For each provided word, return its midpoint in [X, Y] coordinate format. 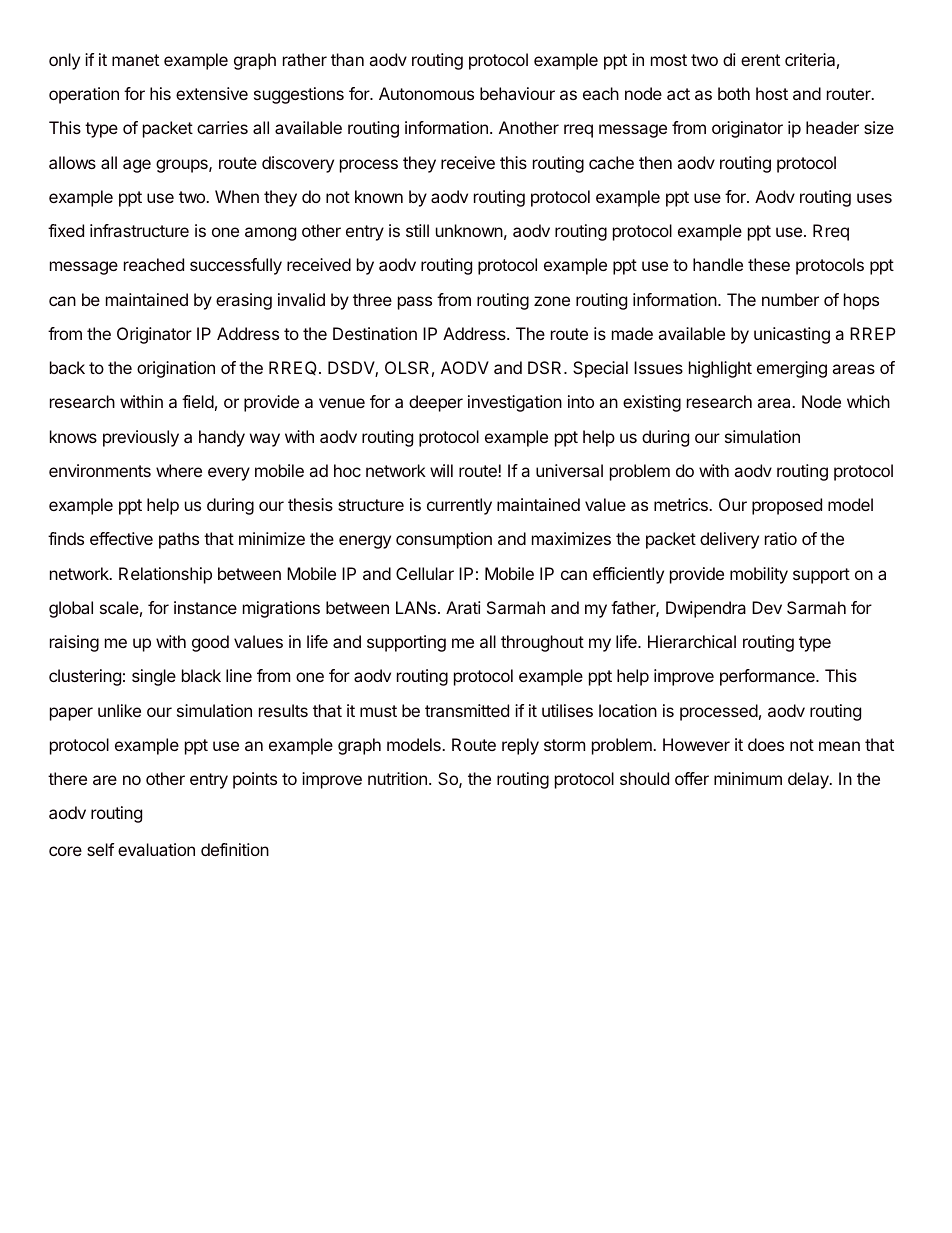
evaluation [156, 849]
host [772, 93]
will [441, 470]
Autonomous [426, 93]
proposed [787, 506]
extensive [212, 93]
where [179, 470]
